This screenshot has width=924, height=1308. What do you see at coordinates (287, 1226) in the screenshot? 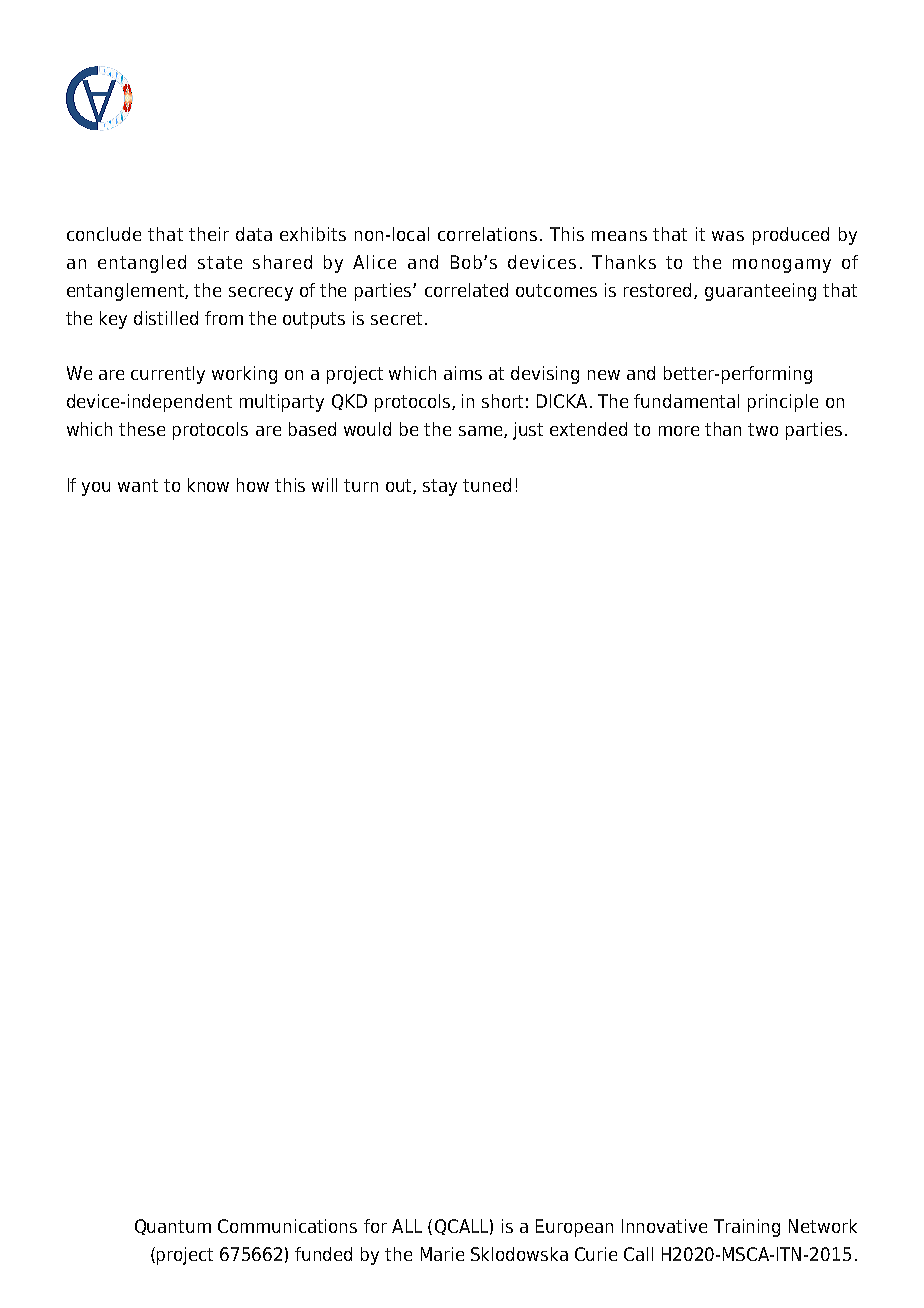
I see `Communications` at bounding box center [287, 1226].
